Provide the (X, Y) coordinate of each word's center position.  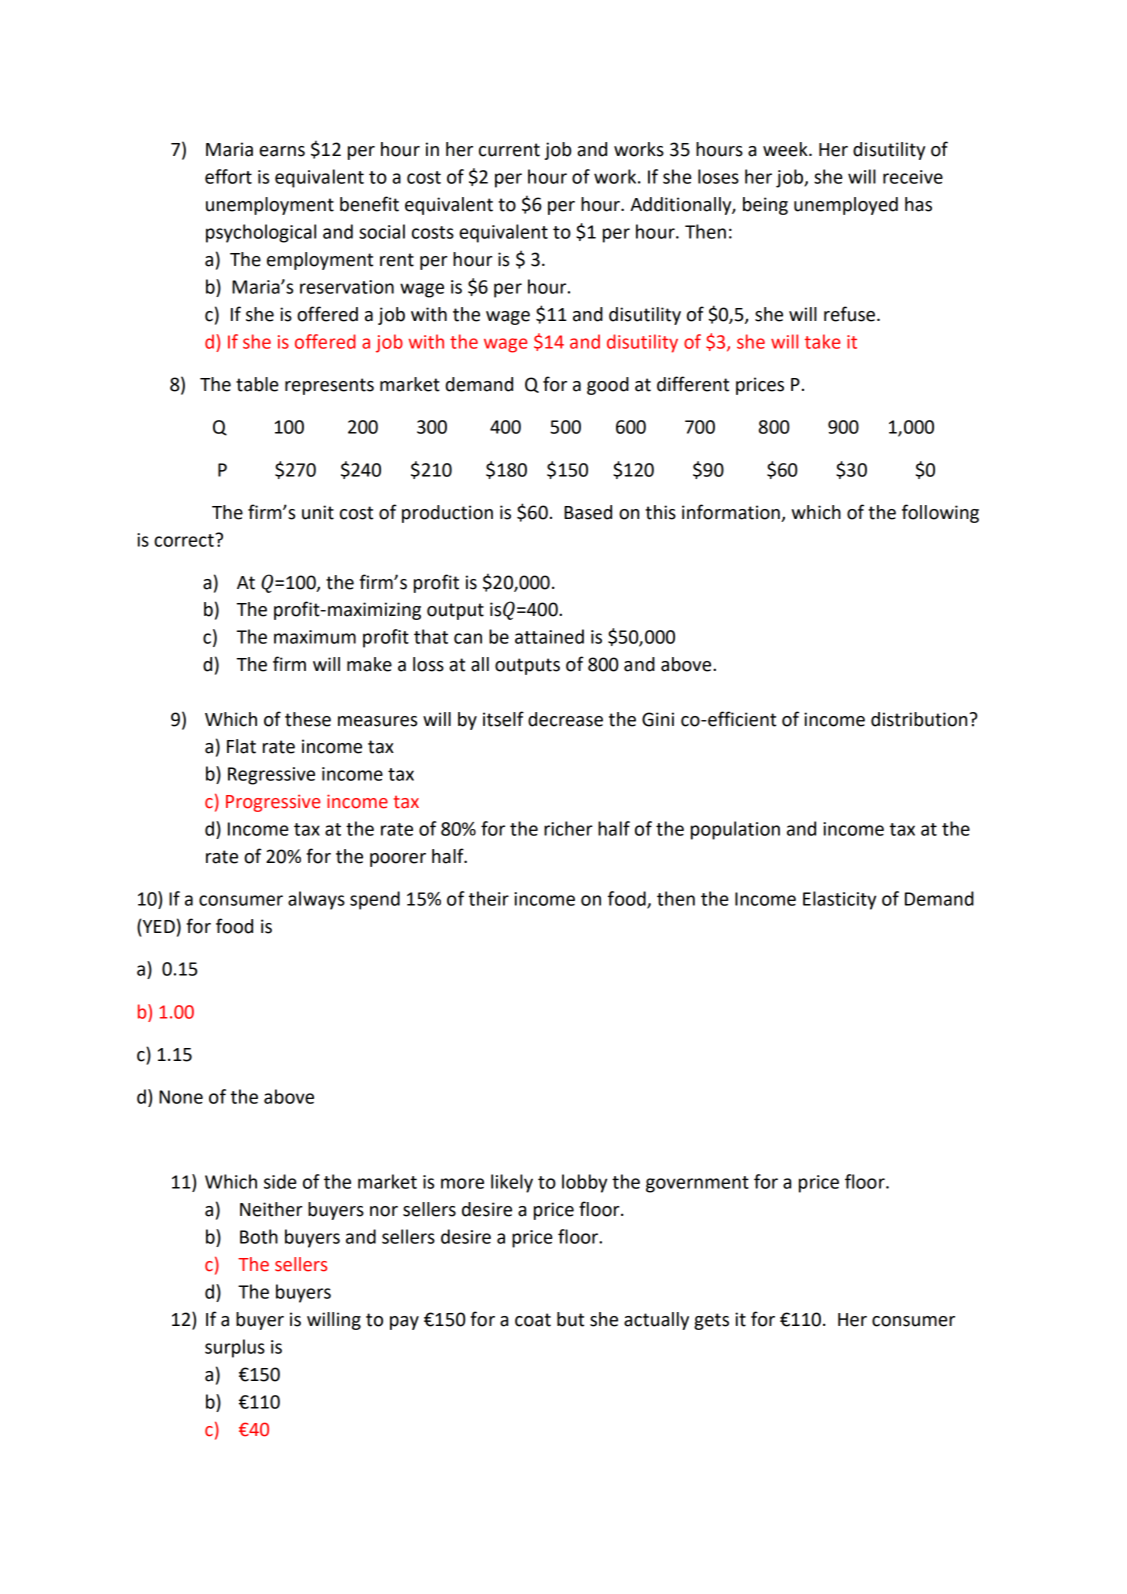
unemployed (846, 206)
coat (533, 1320)
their (489, 898)
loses (718, 176)
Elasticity (839, 900)
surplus (235, 1348)
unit (318, 512)
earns (282, 151)
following (940, 513)
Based (588, 512)
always (316, 900)
